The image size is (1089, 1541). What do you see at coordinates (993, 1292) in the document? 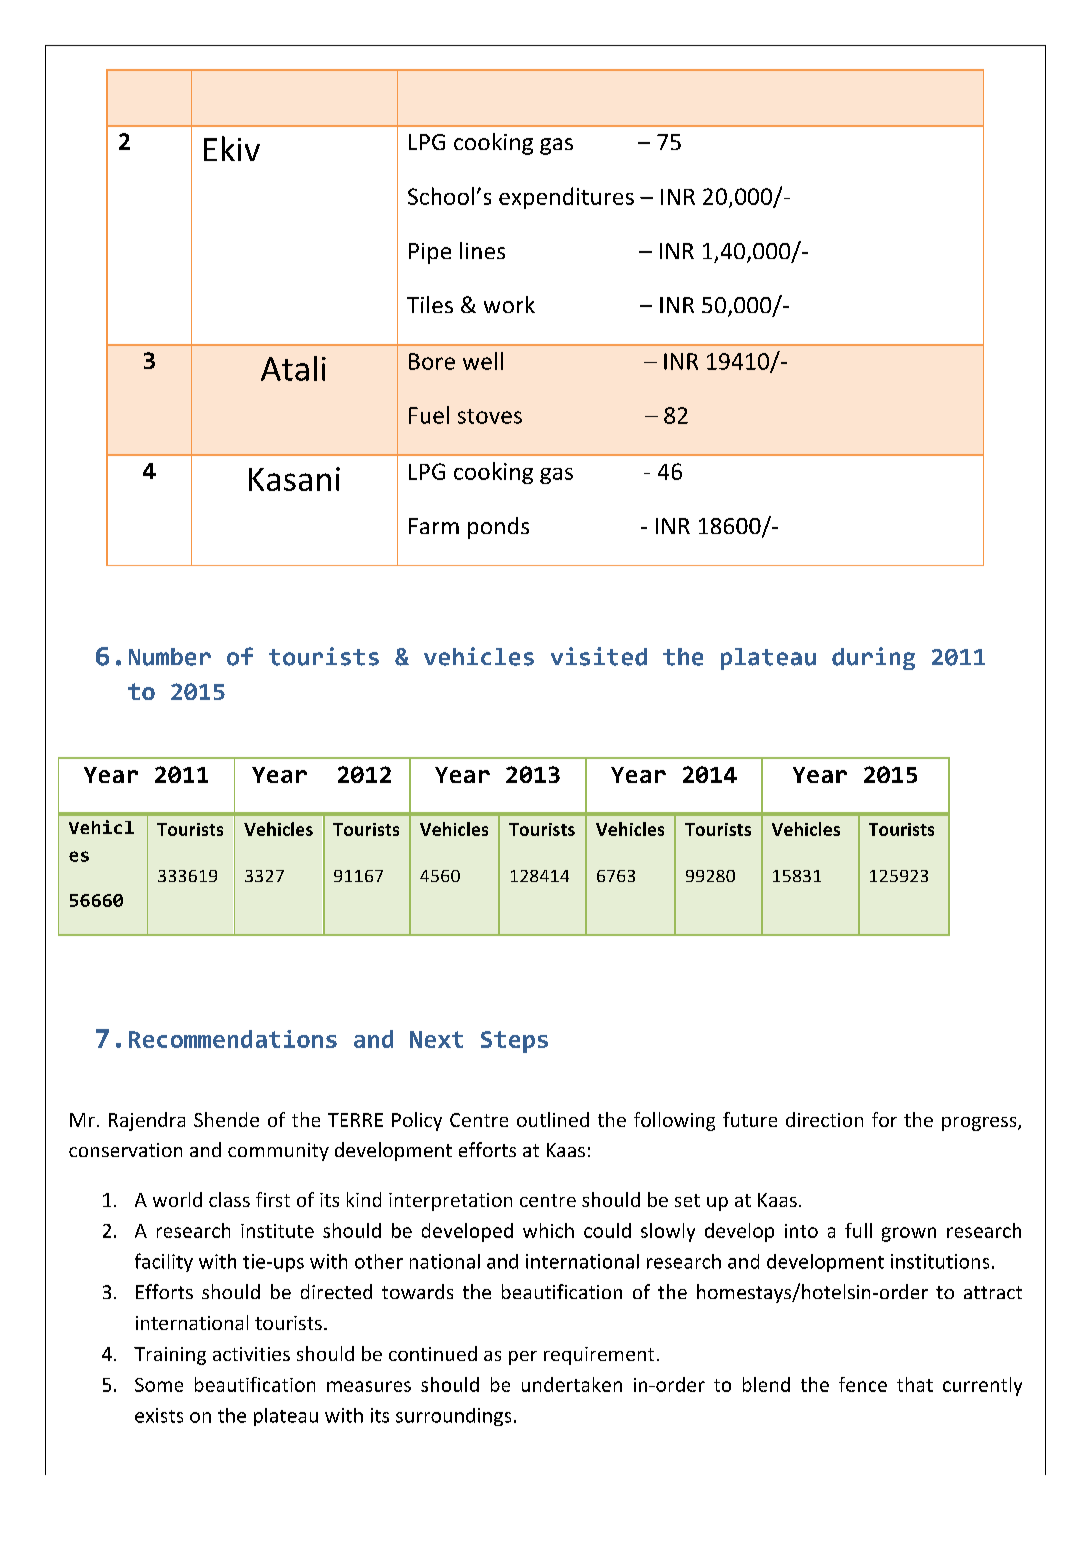
I see `attract` at bounding box center [993, 1292].
